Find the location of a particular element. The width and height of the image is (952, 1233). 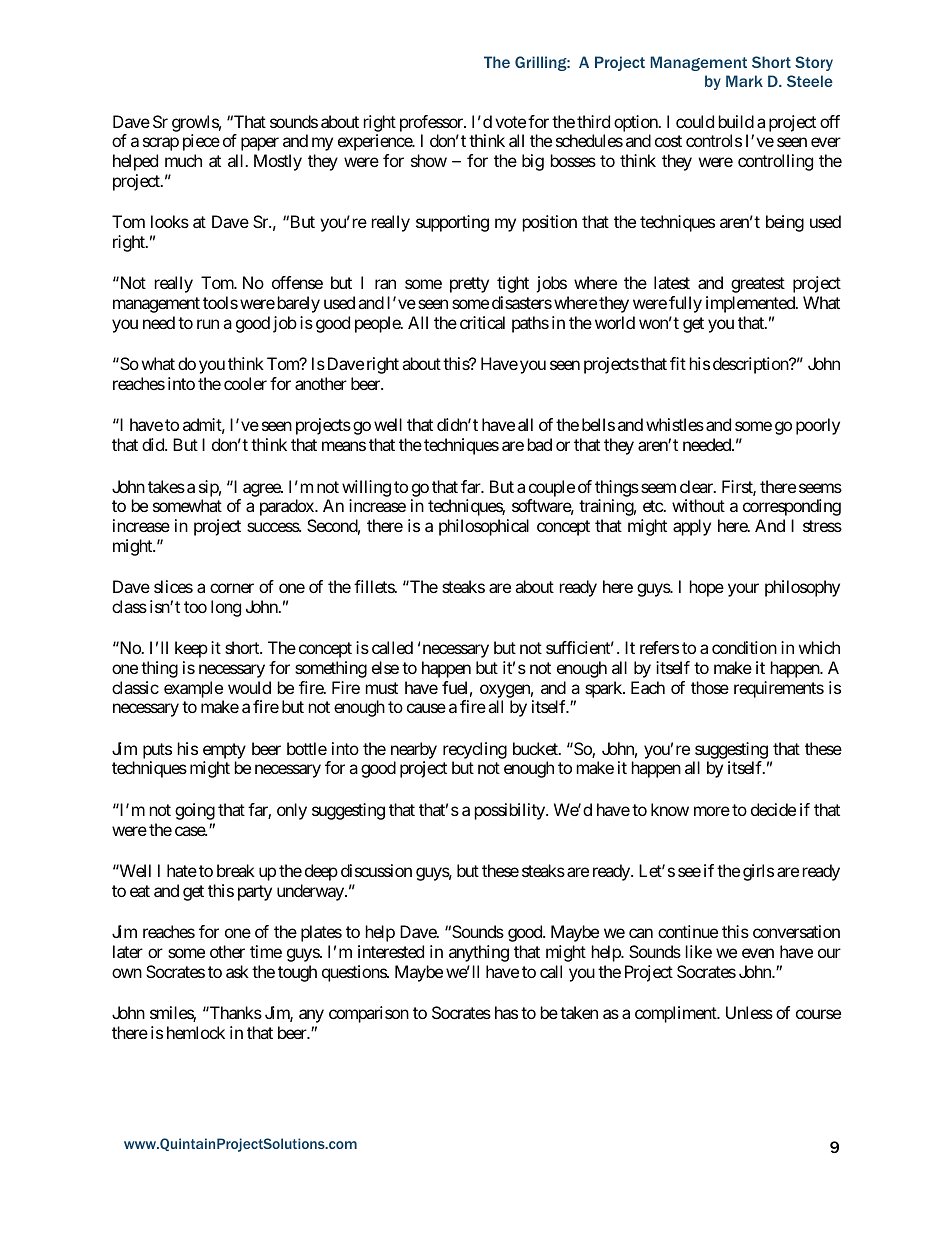

apply is located at coordinates (692, 527).
